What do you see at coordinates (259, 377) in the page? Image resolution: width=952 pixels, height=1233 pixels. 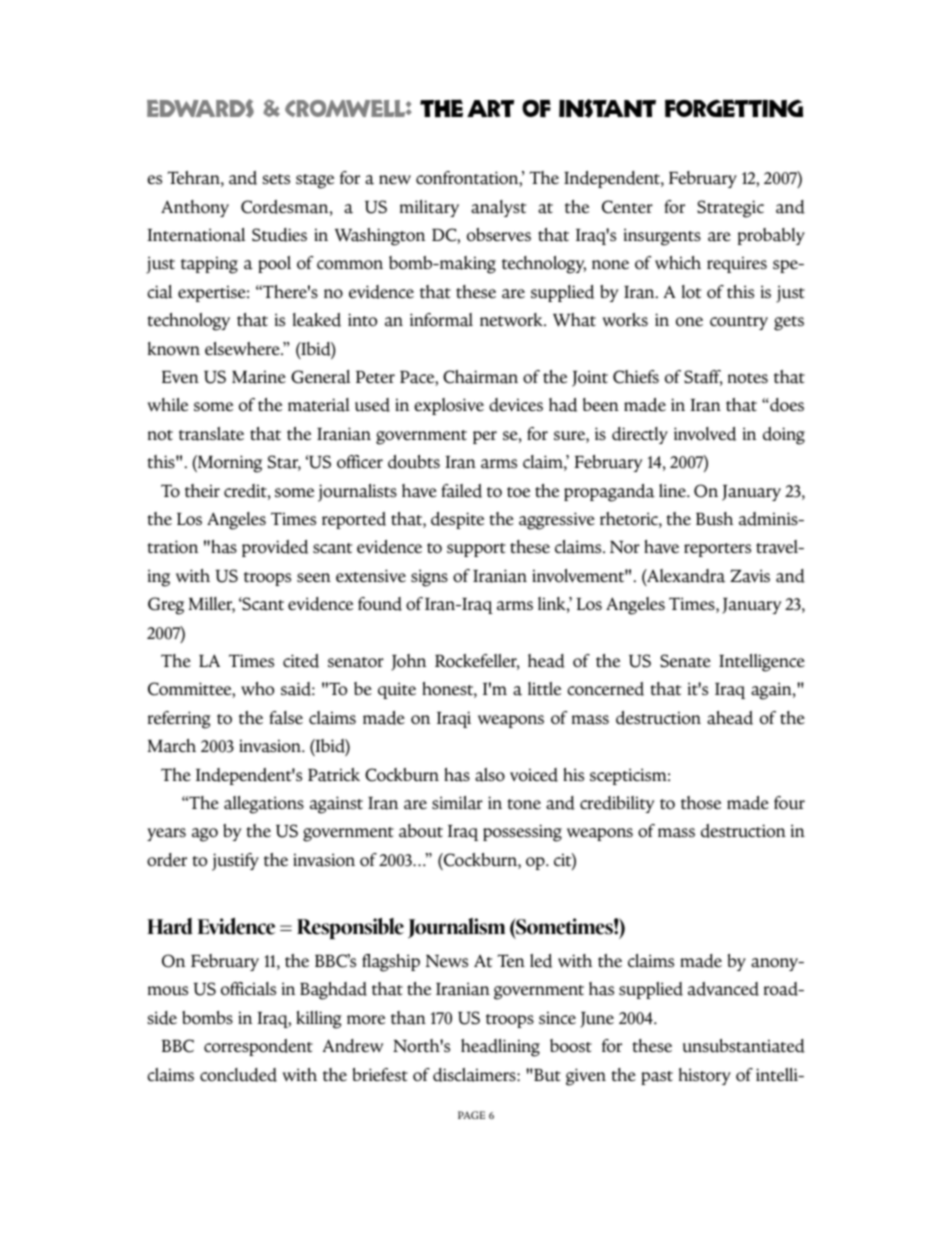 I see `Marine` at bounding box center [259, 377].
